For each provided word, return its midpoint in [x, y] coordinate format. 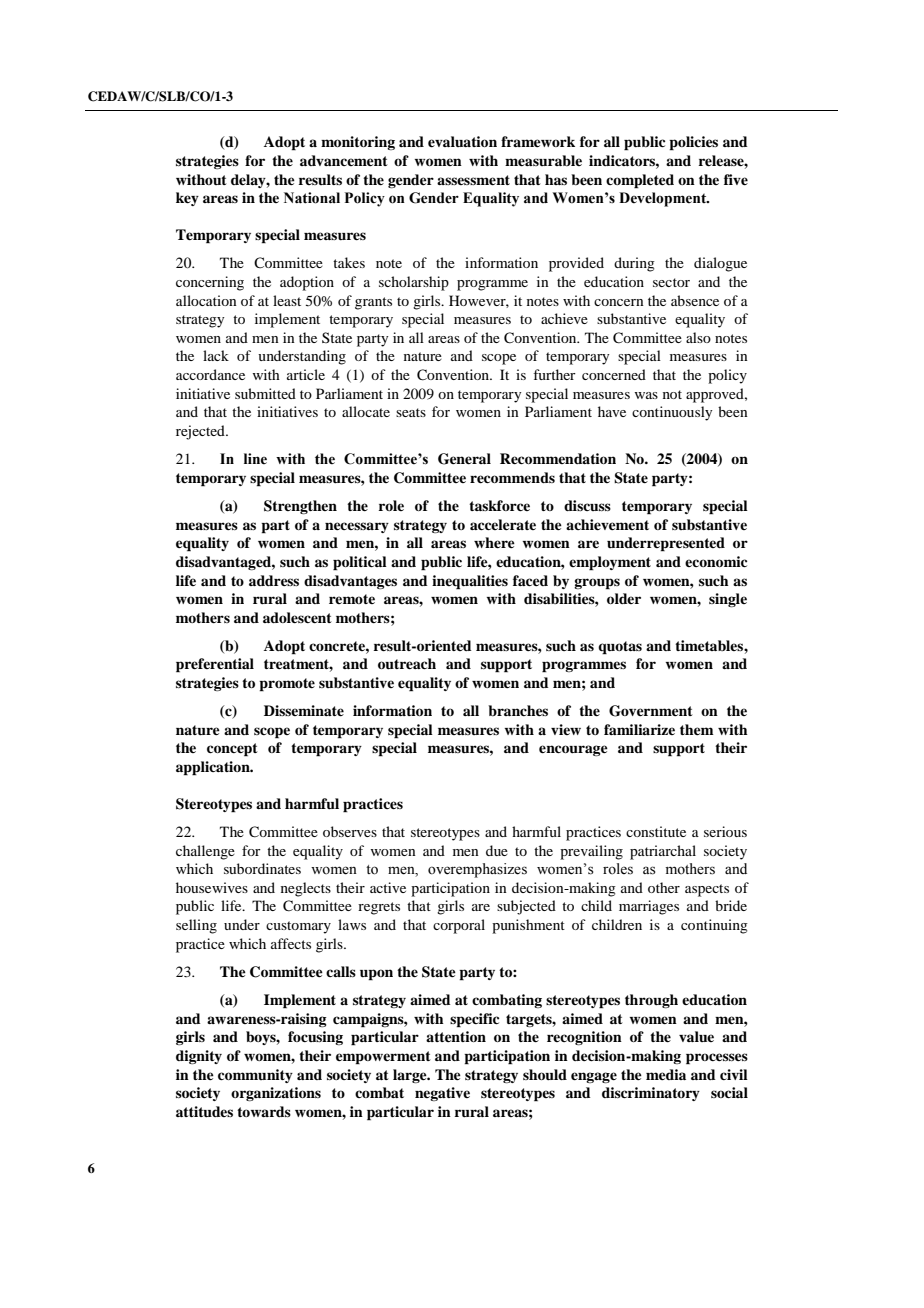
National [312, 198]
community [255, 1076]
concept [232, 750]
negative [442, 1094]
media [666, 1074]
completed [640, 181]
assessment [473, 180]
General [464, 459]
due [497, 850]
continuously [672, 413]
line [255, 459]
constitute [656, 831]
